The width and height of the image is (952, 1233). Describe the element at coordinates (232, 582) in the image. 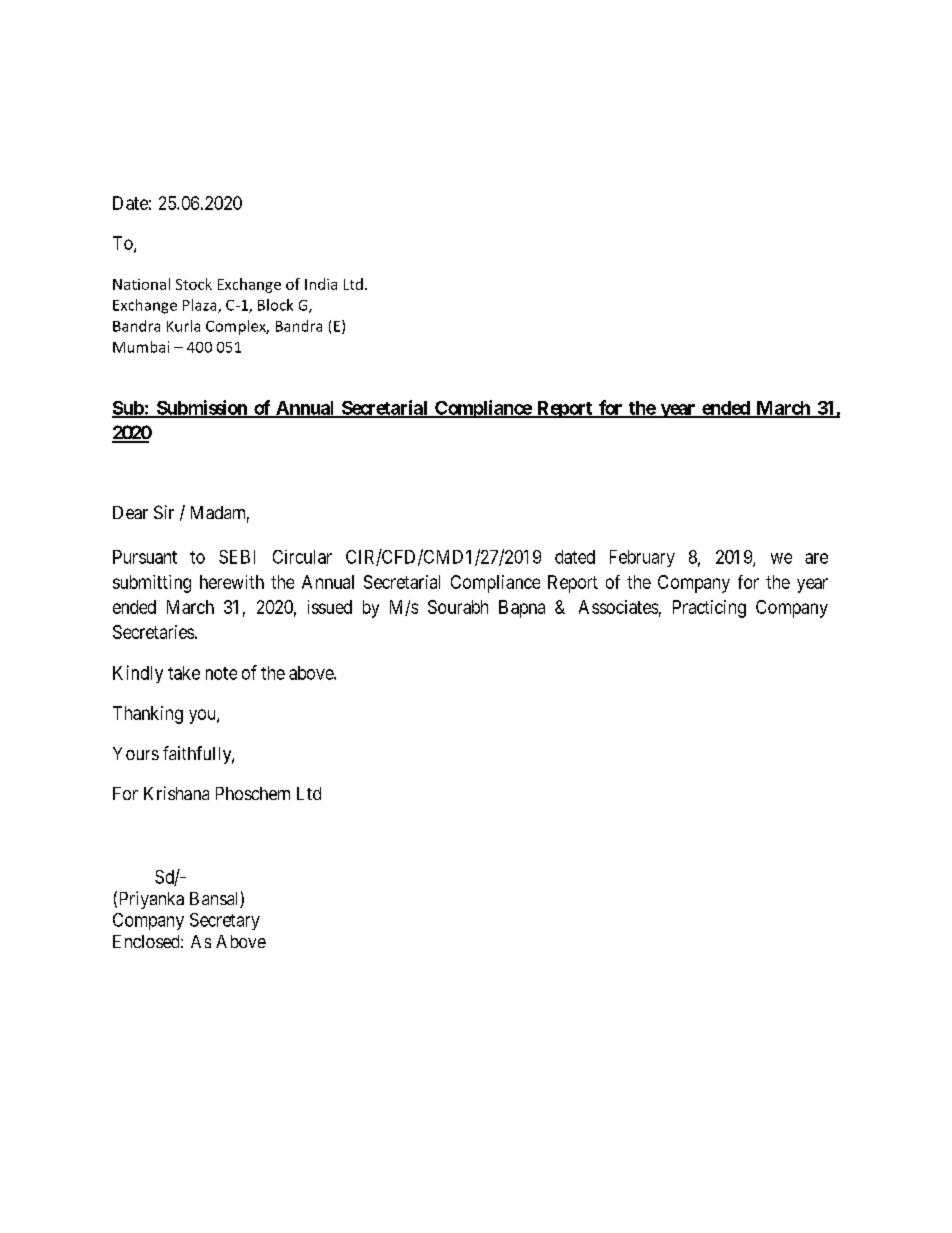

I see `herewith` at that location.
